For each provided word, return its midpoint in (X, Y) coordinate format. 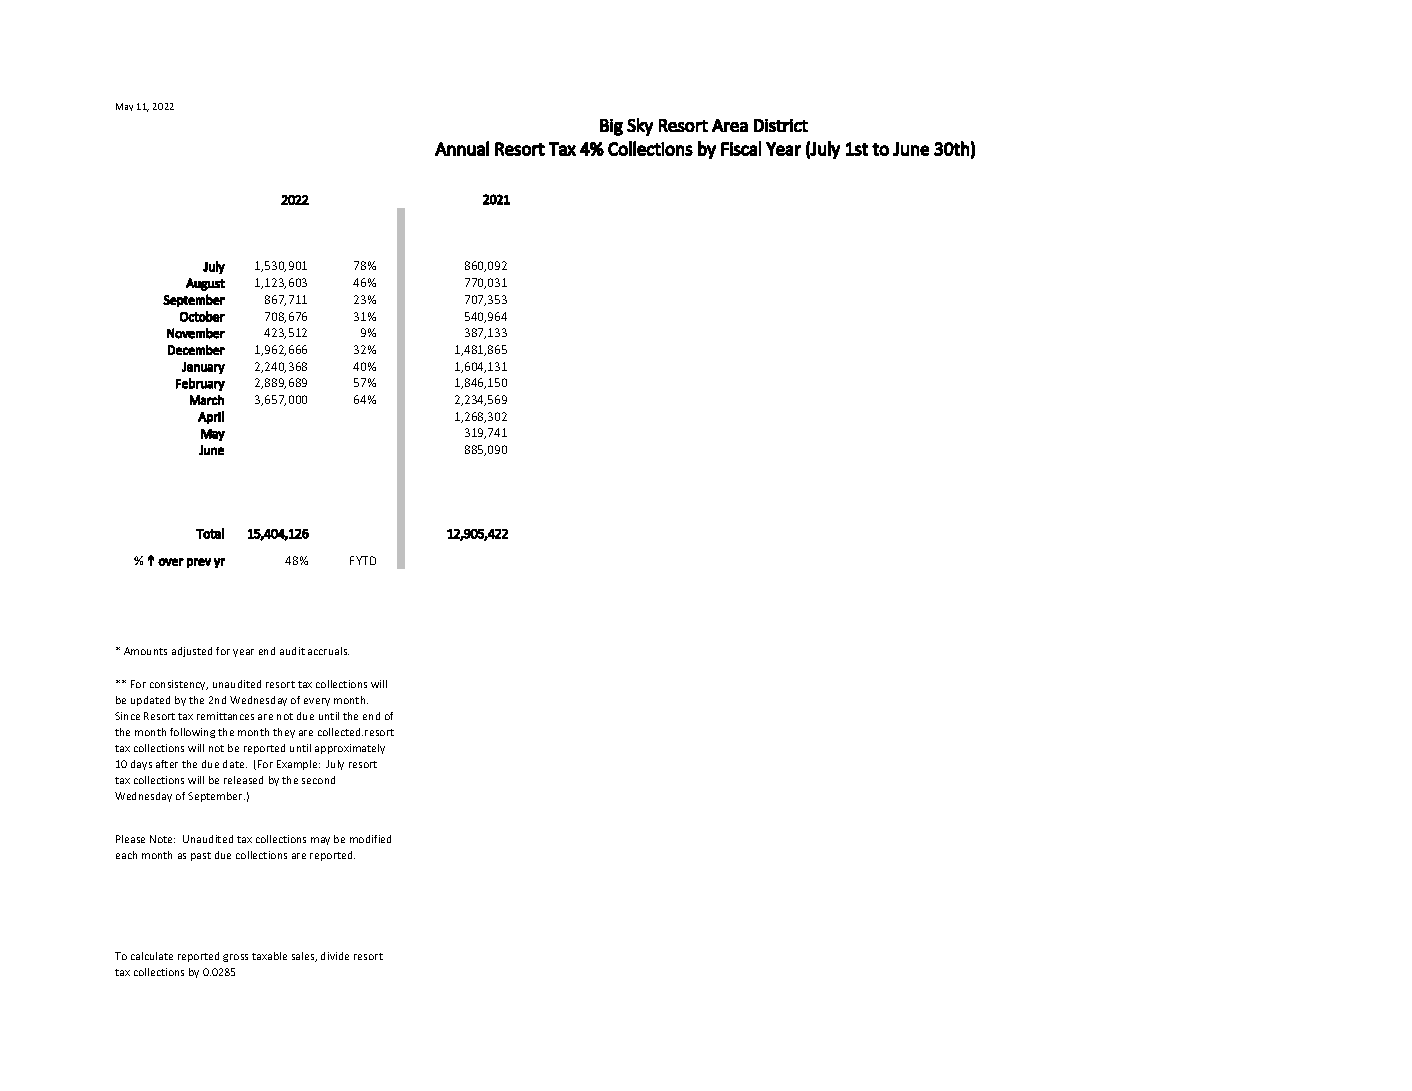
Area (730, 125)
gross (235, 958)
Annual (462, 148)
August (205, 284)
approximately (350, 749)
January (203, 368)
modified (370, 839)
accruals (328, 651)
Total (210, 533)
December (196, 350)
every (317, 702)
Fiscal (741, 148)
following (192, 733)
